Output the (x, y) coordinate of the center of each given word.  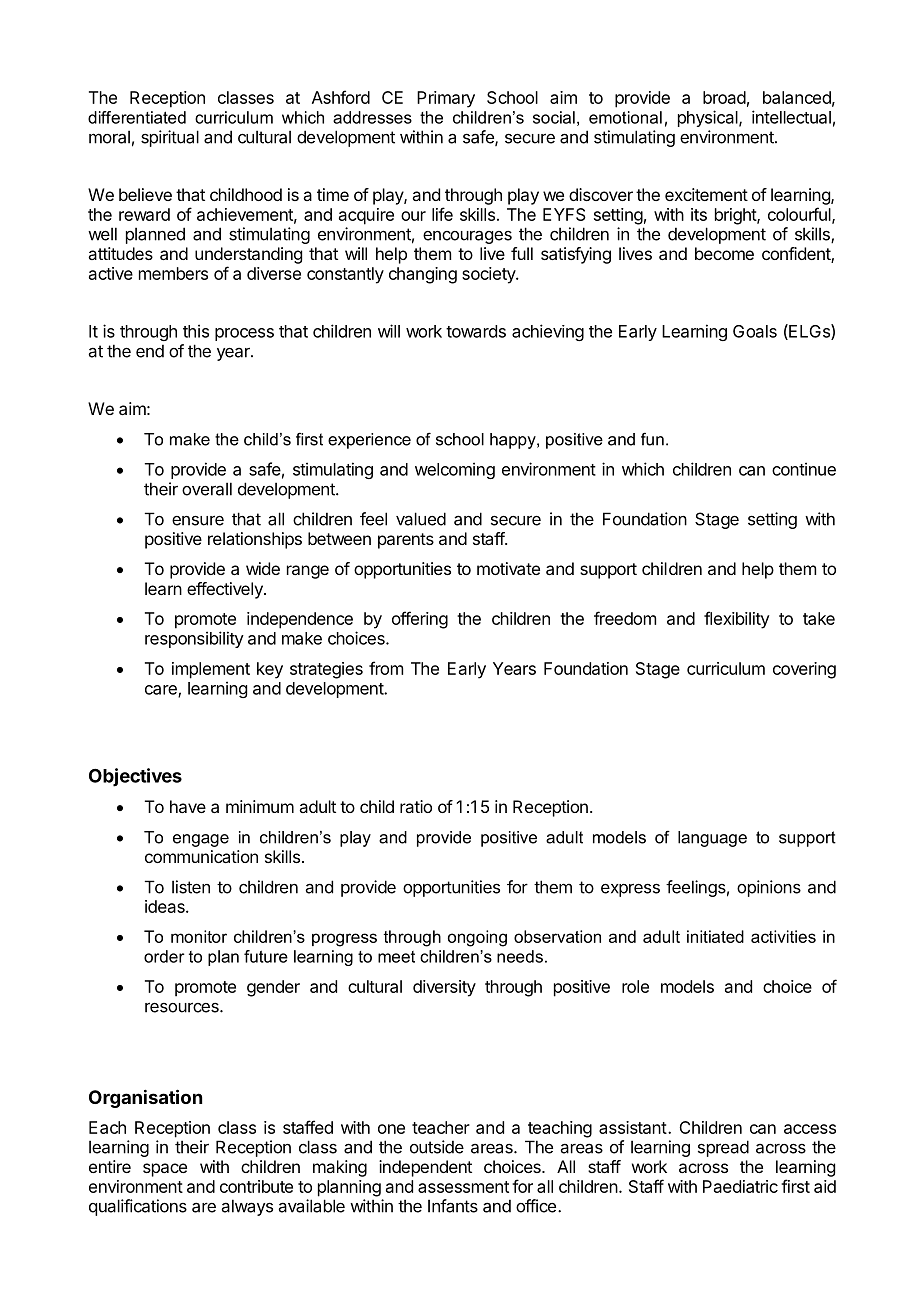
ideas (166, 906)
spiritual (170, 138)
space (165, 1170)
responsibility (194, 639)
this (196, 331)
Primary (446, 99)
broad (724, 97)
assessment (463, 1187)
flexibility (737, 620)
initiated (715, 936)
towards (476, 331)
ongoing (477, 938)
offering (420, 620)
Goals (755, 331)
